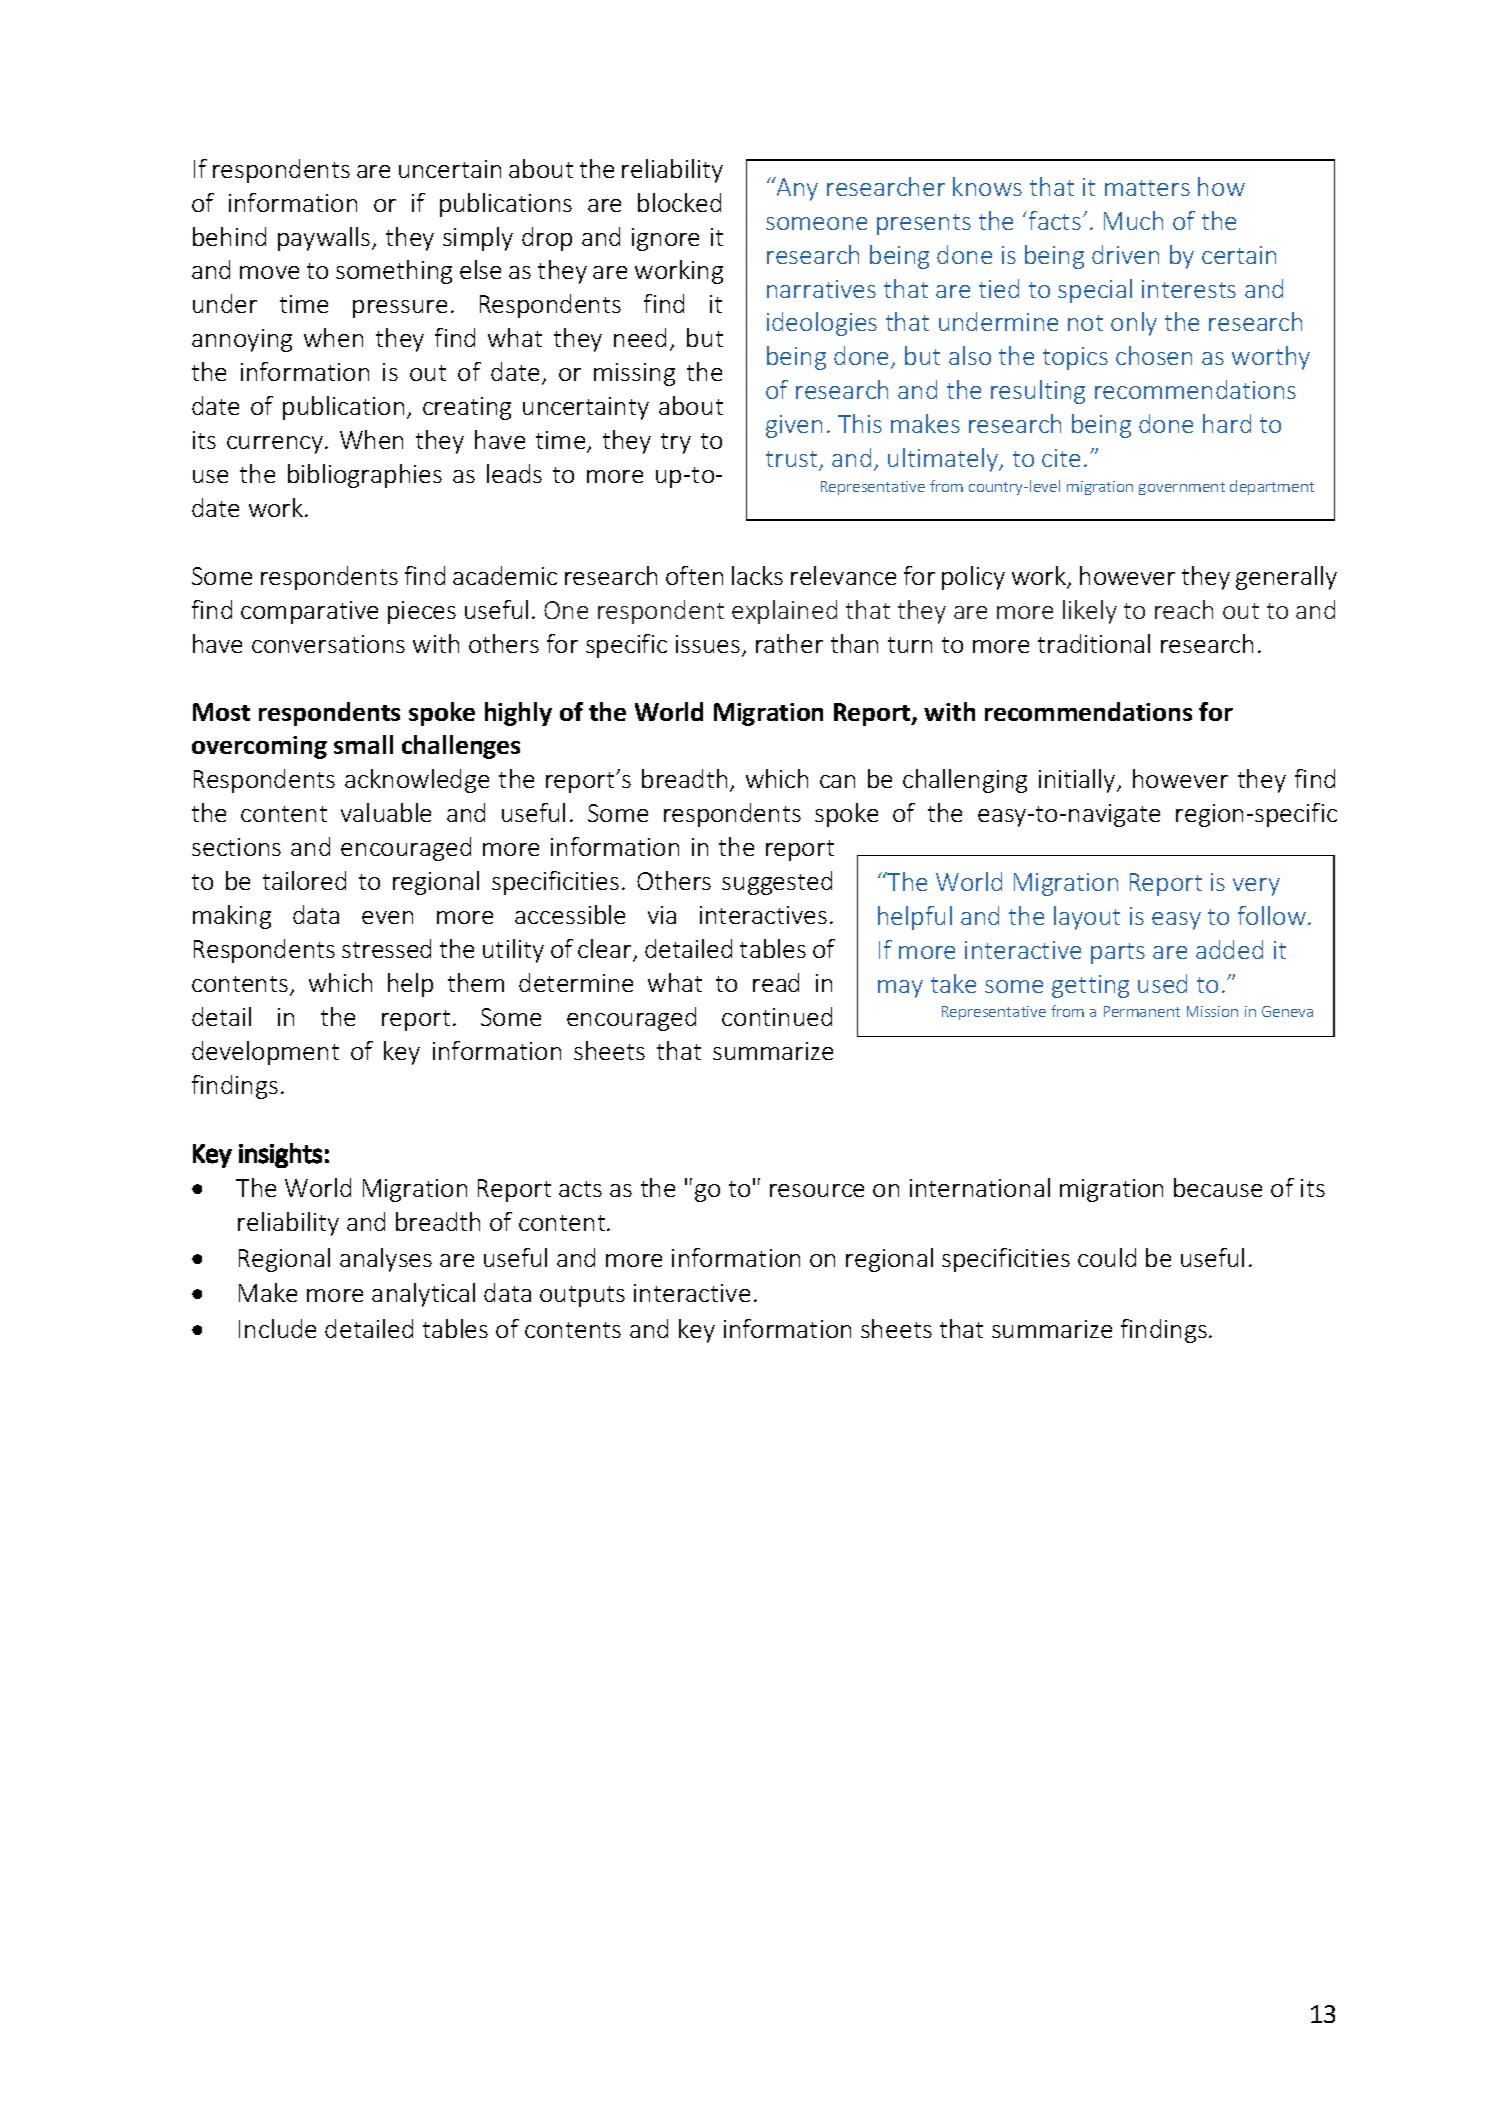 This screenshot has height=2128, width=1504. What do you see at coordinates (1142, 1011) in the screenshot?
I see `Permanent` at bounding box center [1142, 1011].
